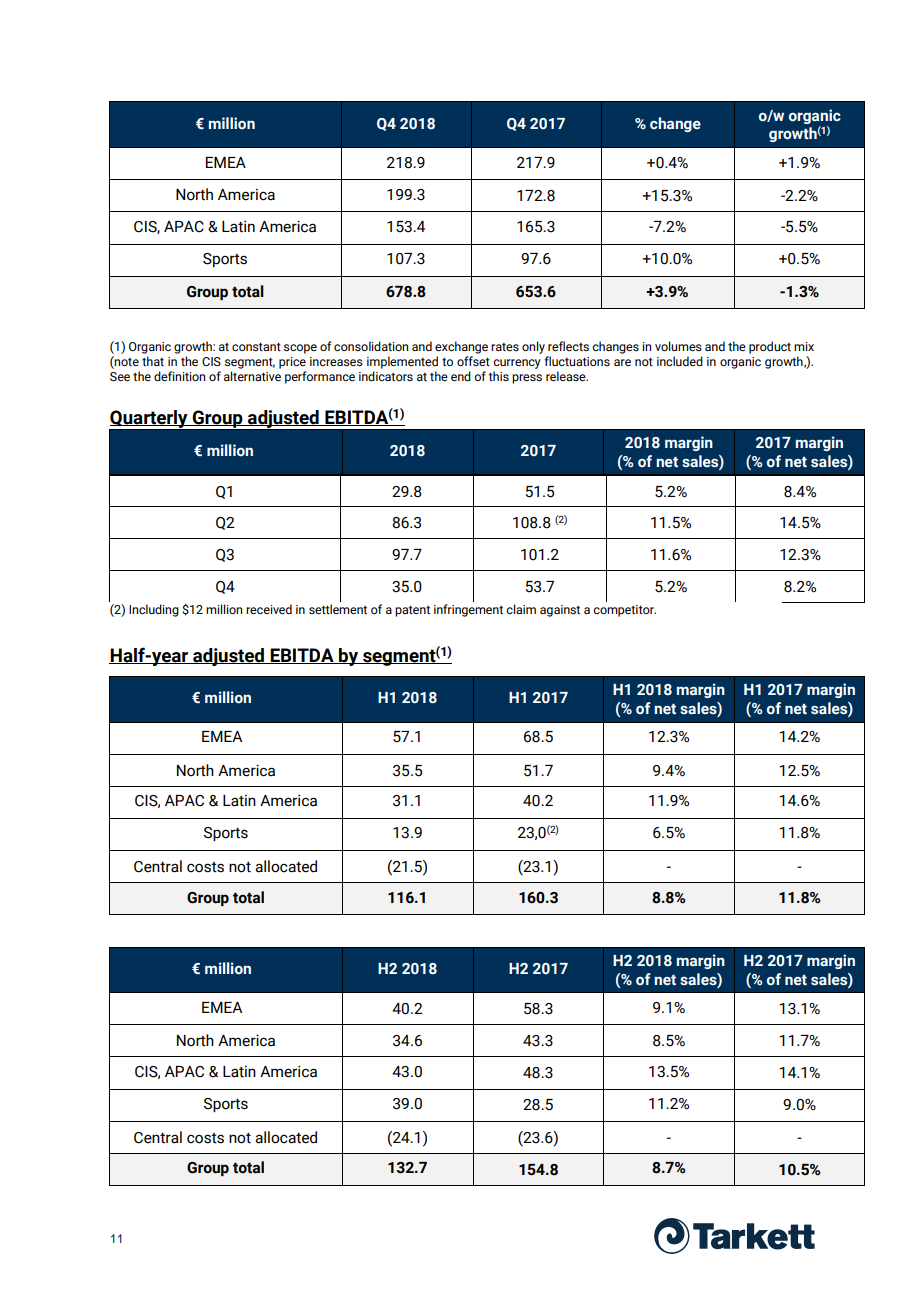 The height and width of the document is (1309, 924). Describe the element at coordinates (567, 376) in the document. I see `release` at that location.
